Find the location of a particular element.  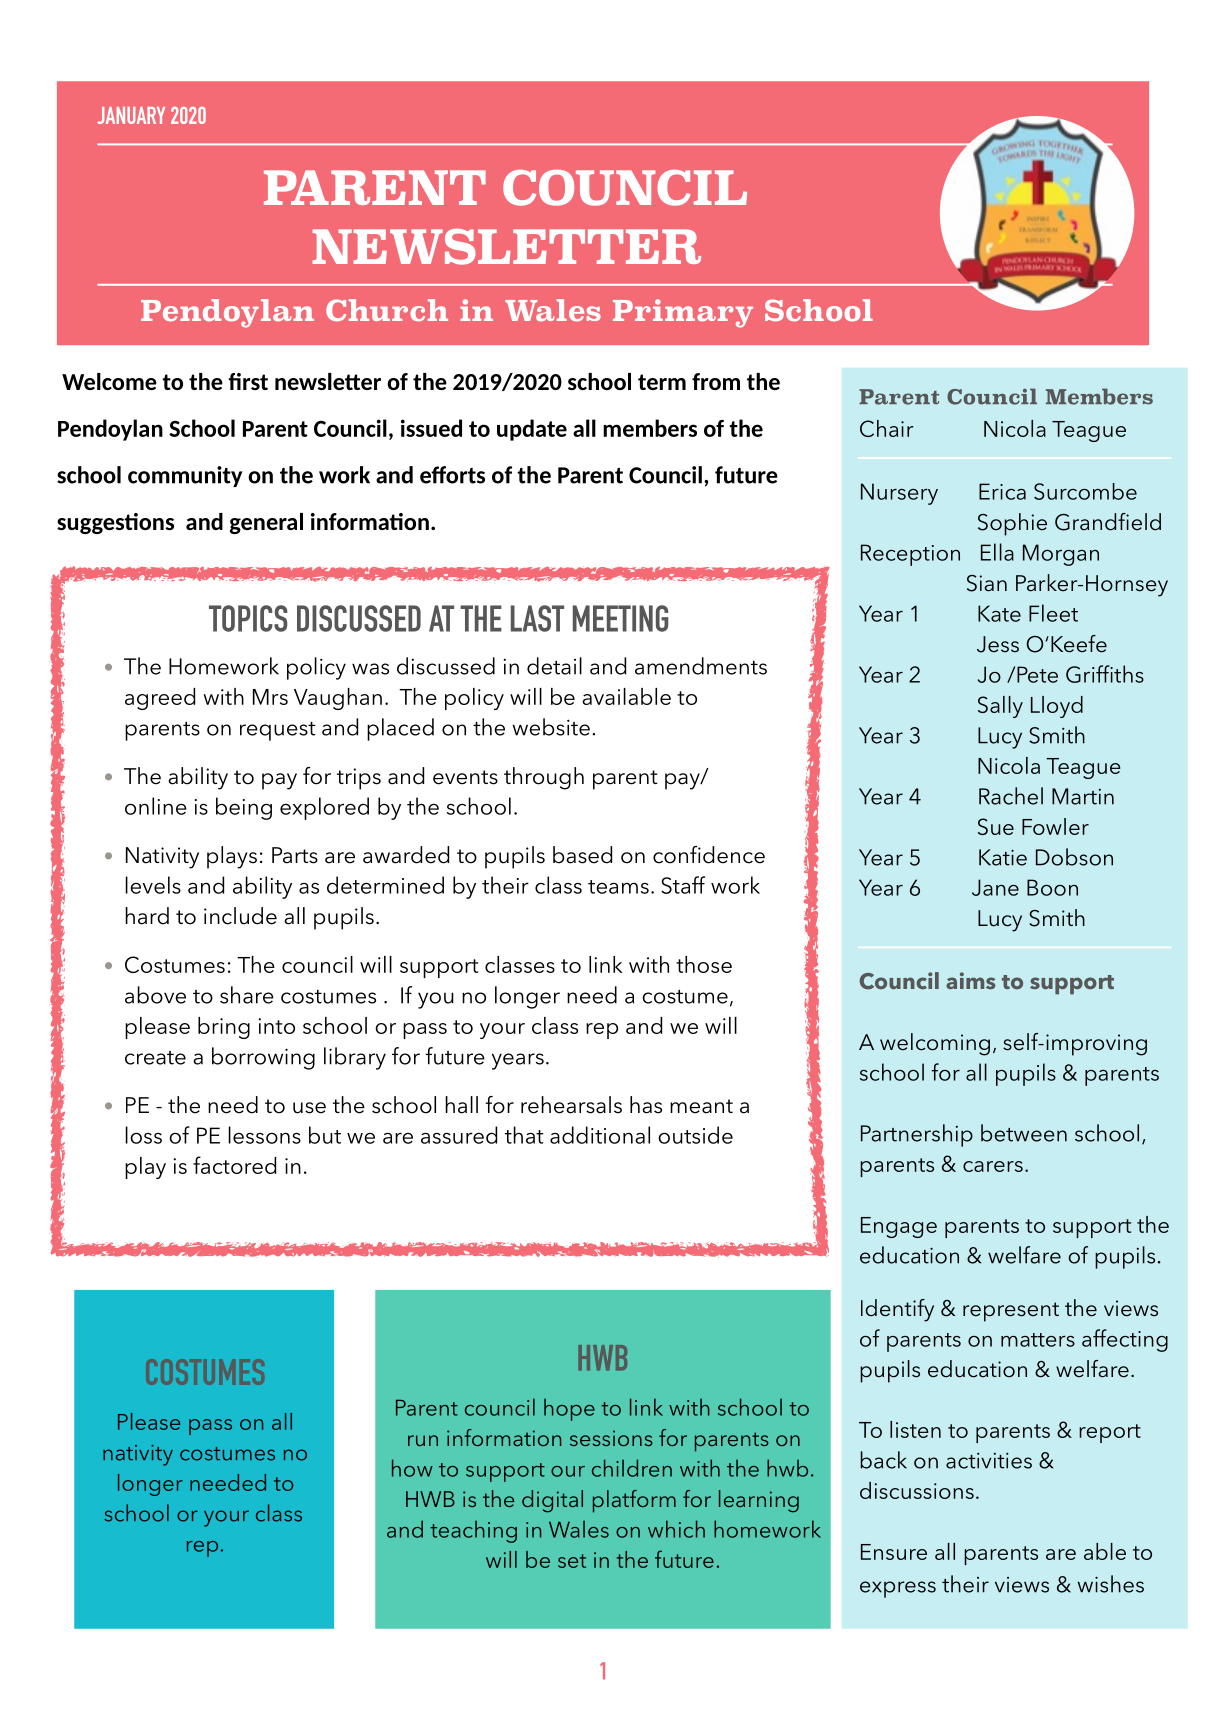

Chair is located at coordinates (887, 428).
